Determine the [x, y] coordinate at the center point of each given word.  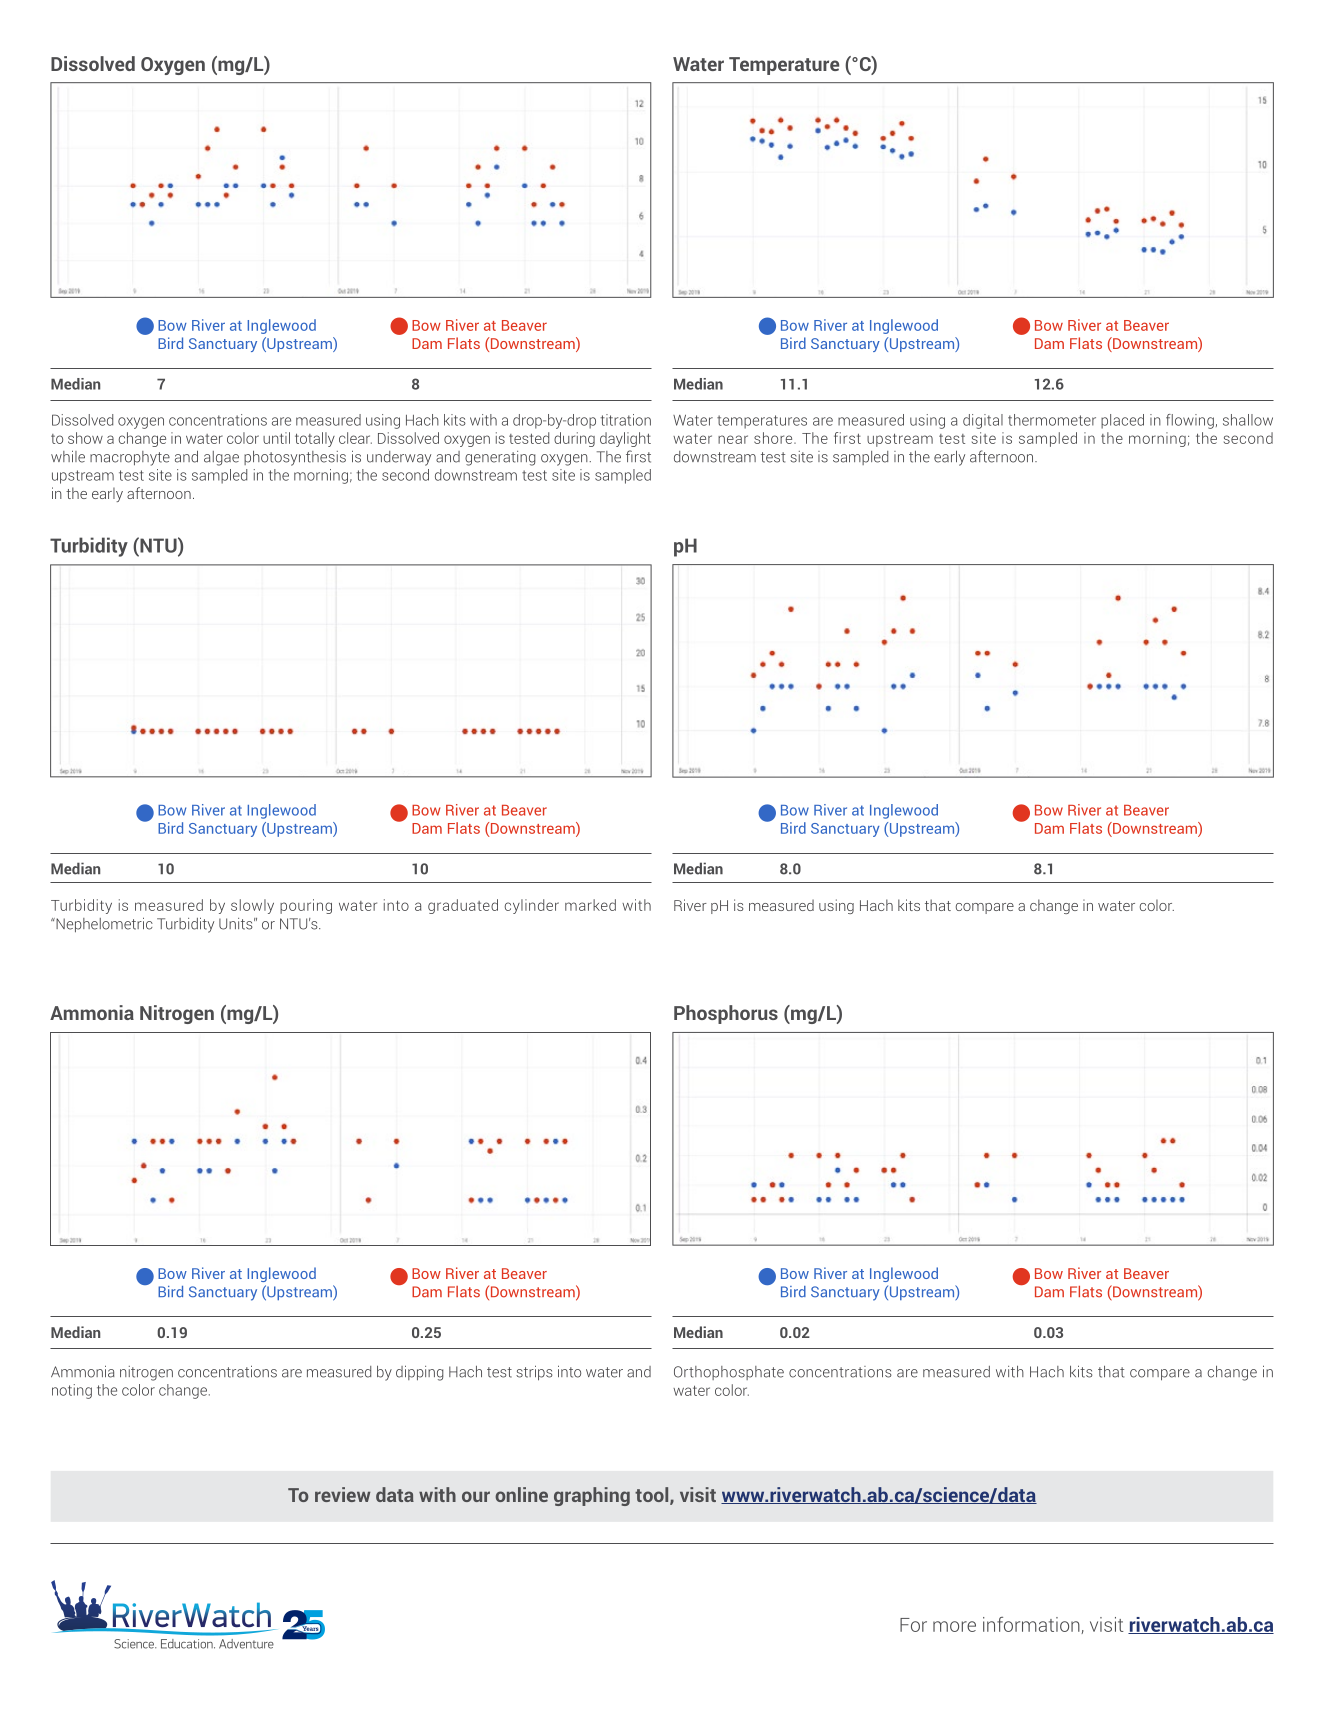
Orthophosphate [729, 1373]
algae [221, 458]
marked [590, 905]
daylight [625, 439]
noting [72, 1391]
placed [1122, 421]
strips [534, 1373]
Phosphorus [726, 1014]
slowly [252, 906]
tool [653, 1496]
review [342, 1494]
